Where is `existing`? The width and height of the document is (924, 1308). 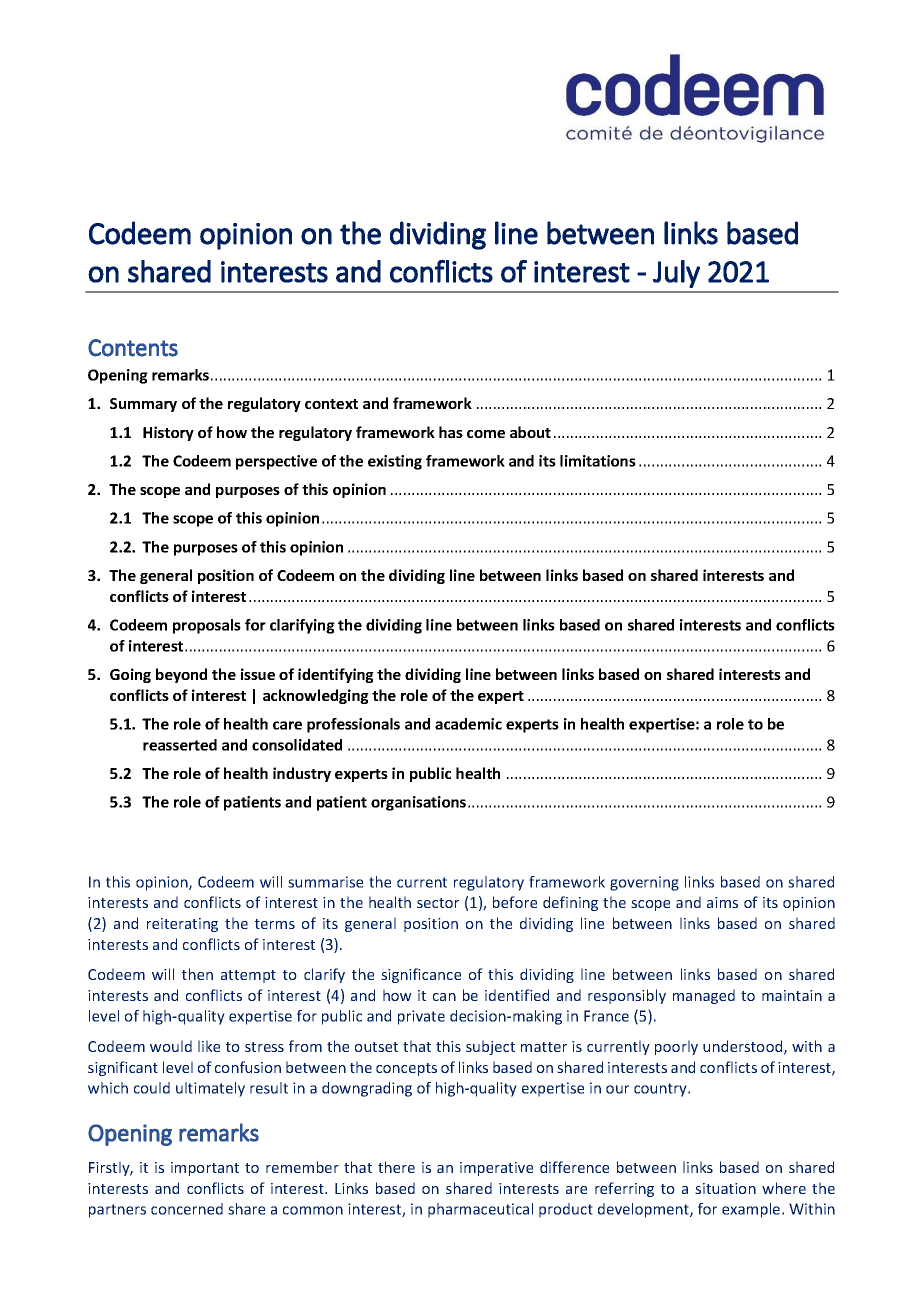 existing is located at coordinates (395, 462).
